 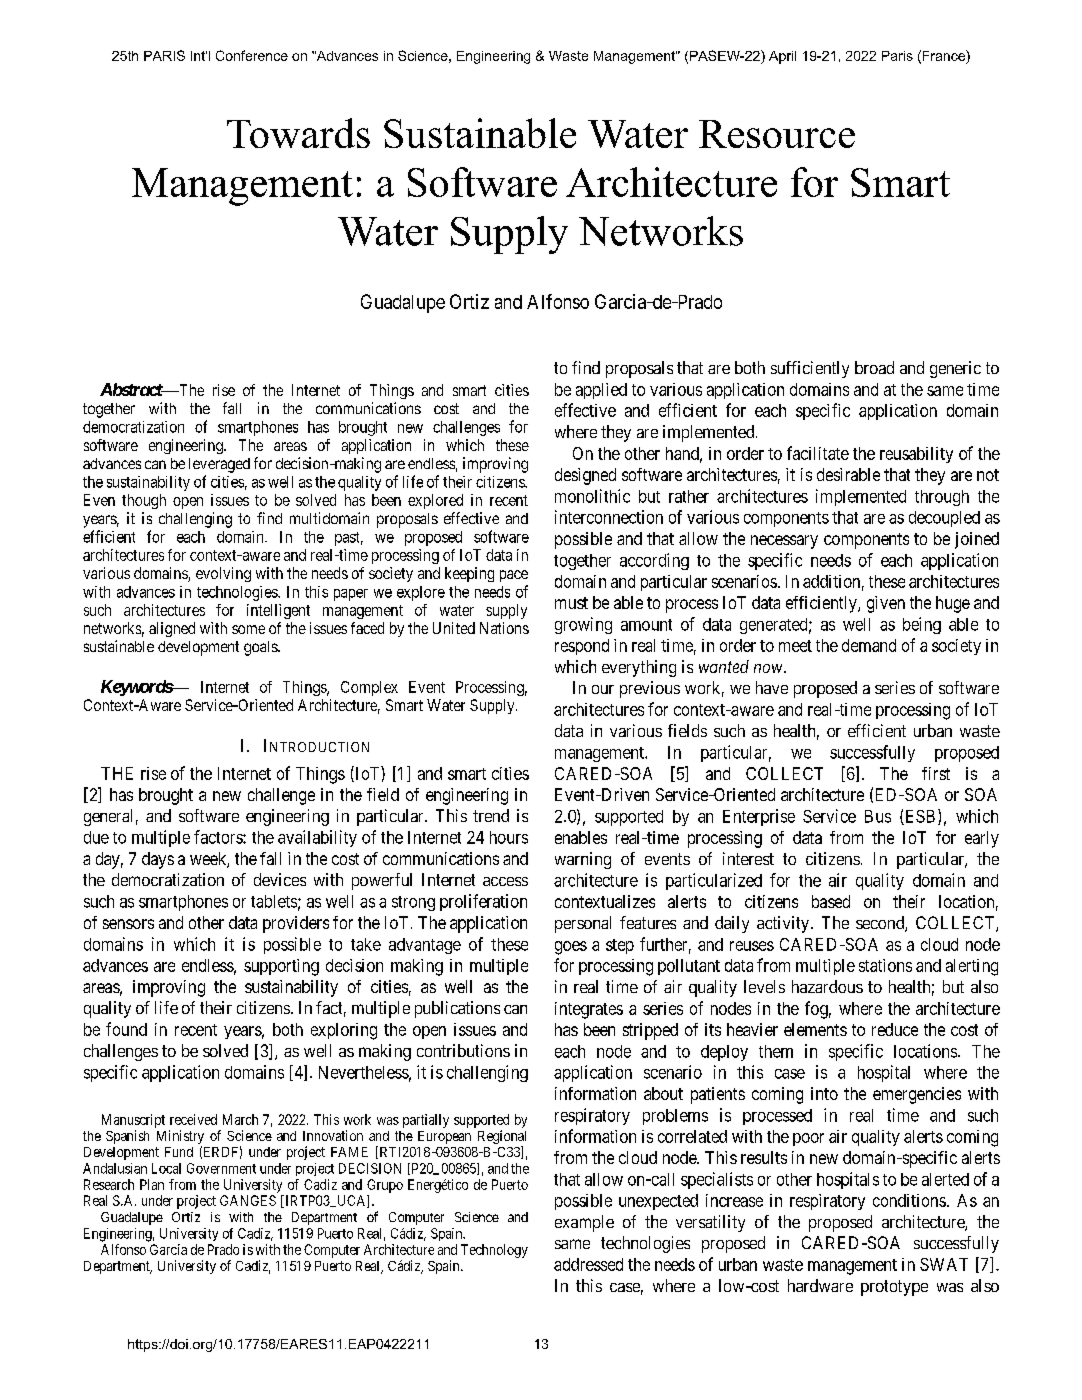 What do you see at coordinates (281, 967) in the document?
I see `supporting` at bounding box center [281, 967].
